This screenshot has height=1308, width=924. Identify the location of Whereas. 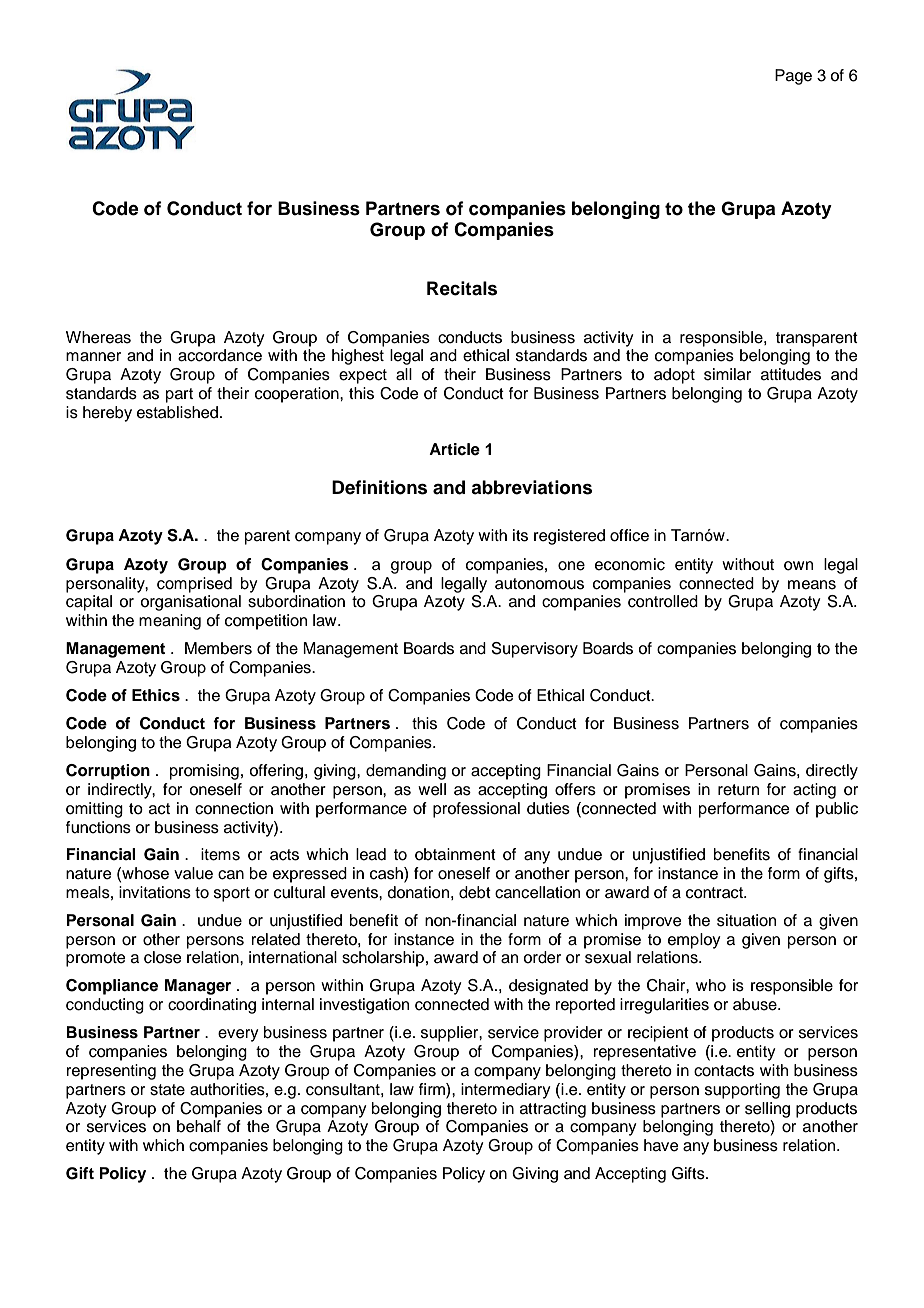
(98, 337).
